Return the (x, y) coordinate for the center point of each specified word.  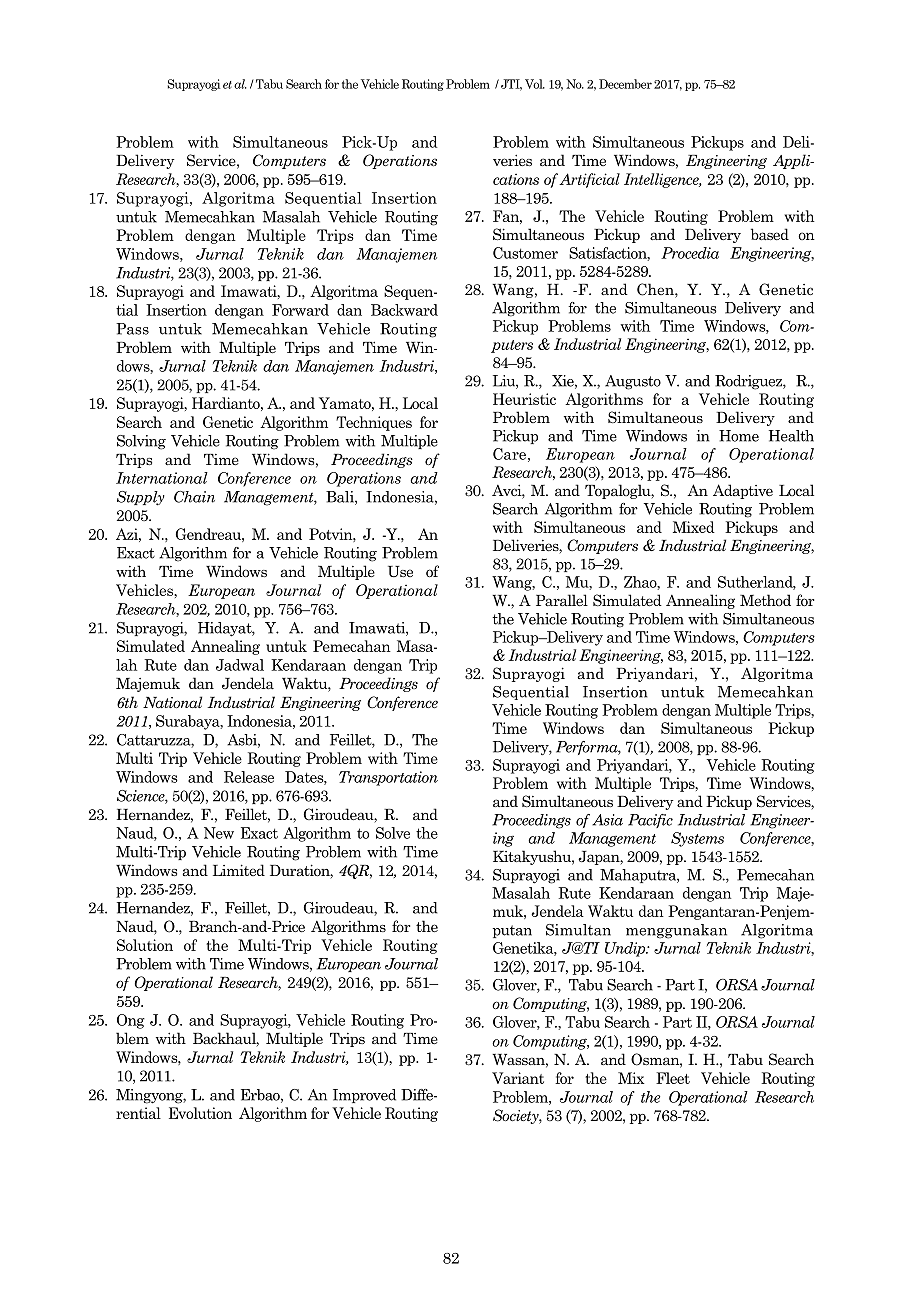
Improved (364, 1096)
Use (400, 572)
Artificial (589, 180)
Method (765, 600)
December (625, 84)
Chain (194, 497)
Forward (300, 310)
